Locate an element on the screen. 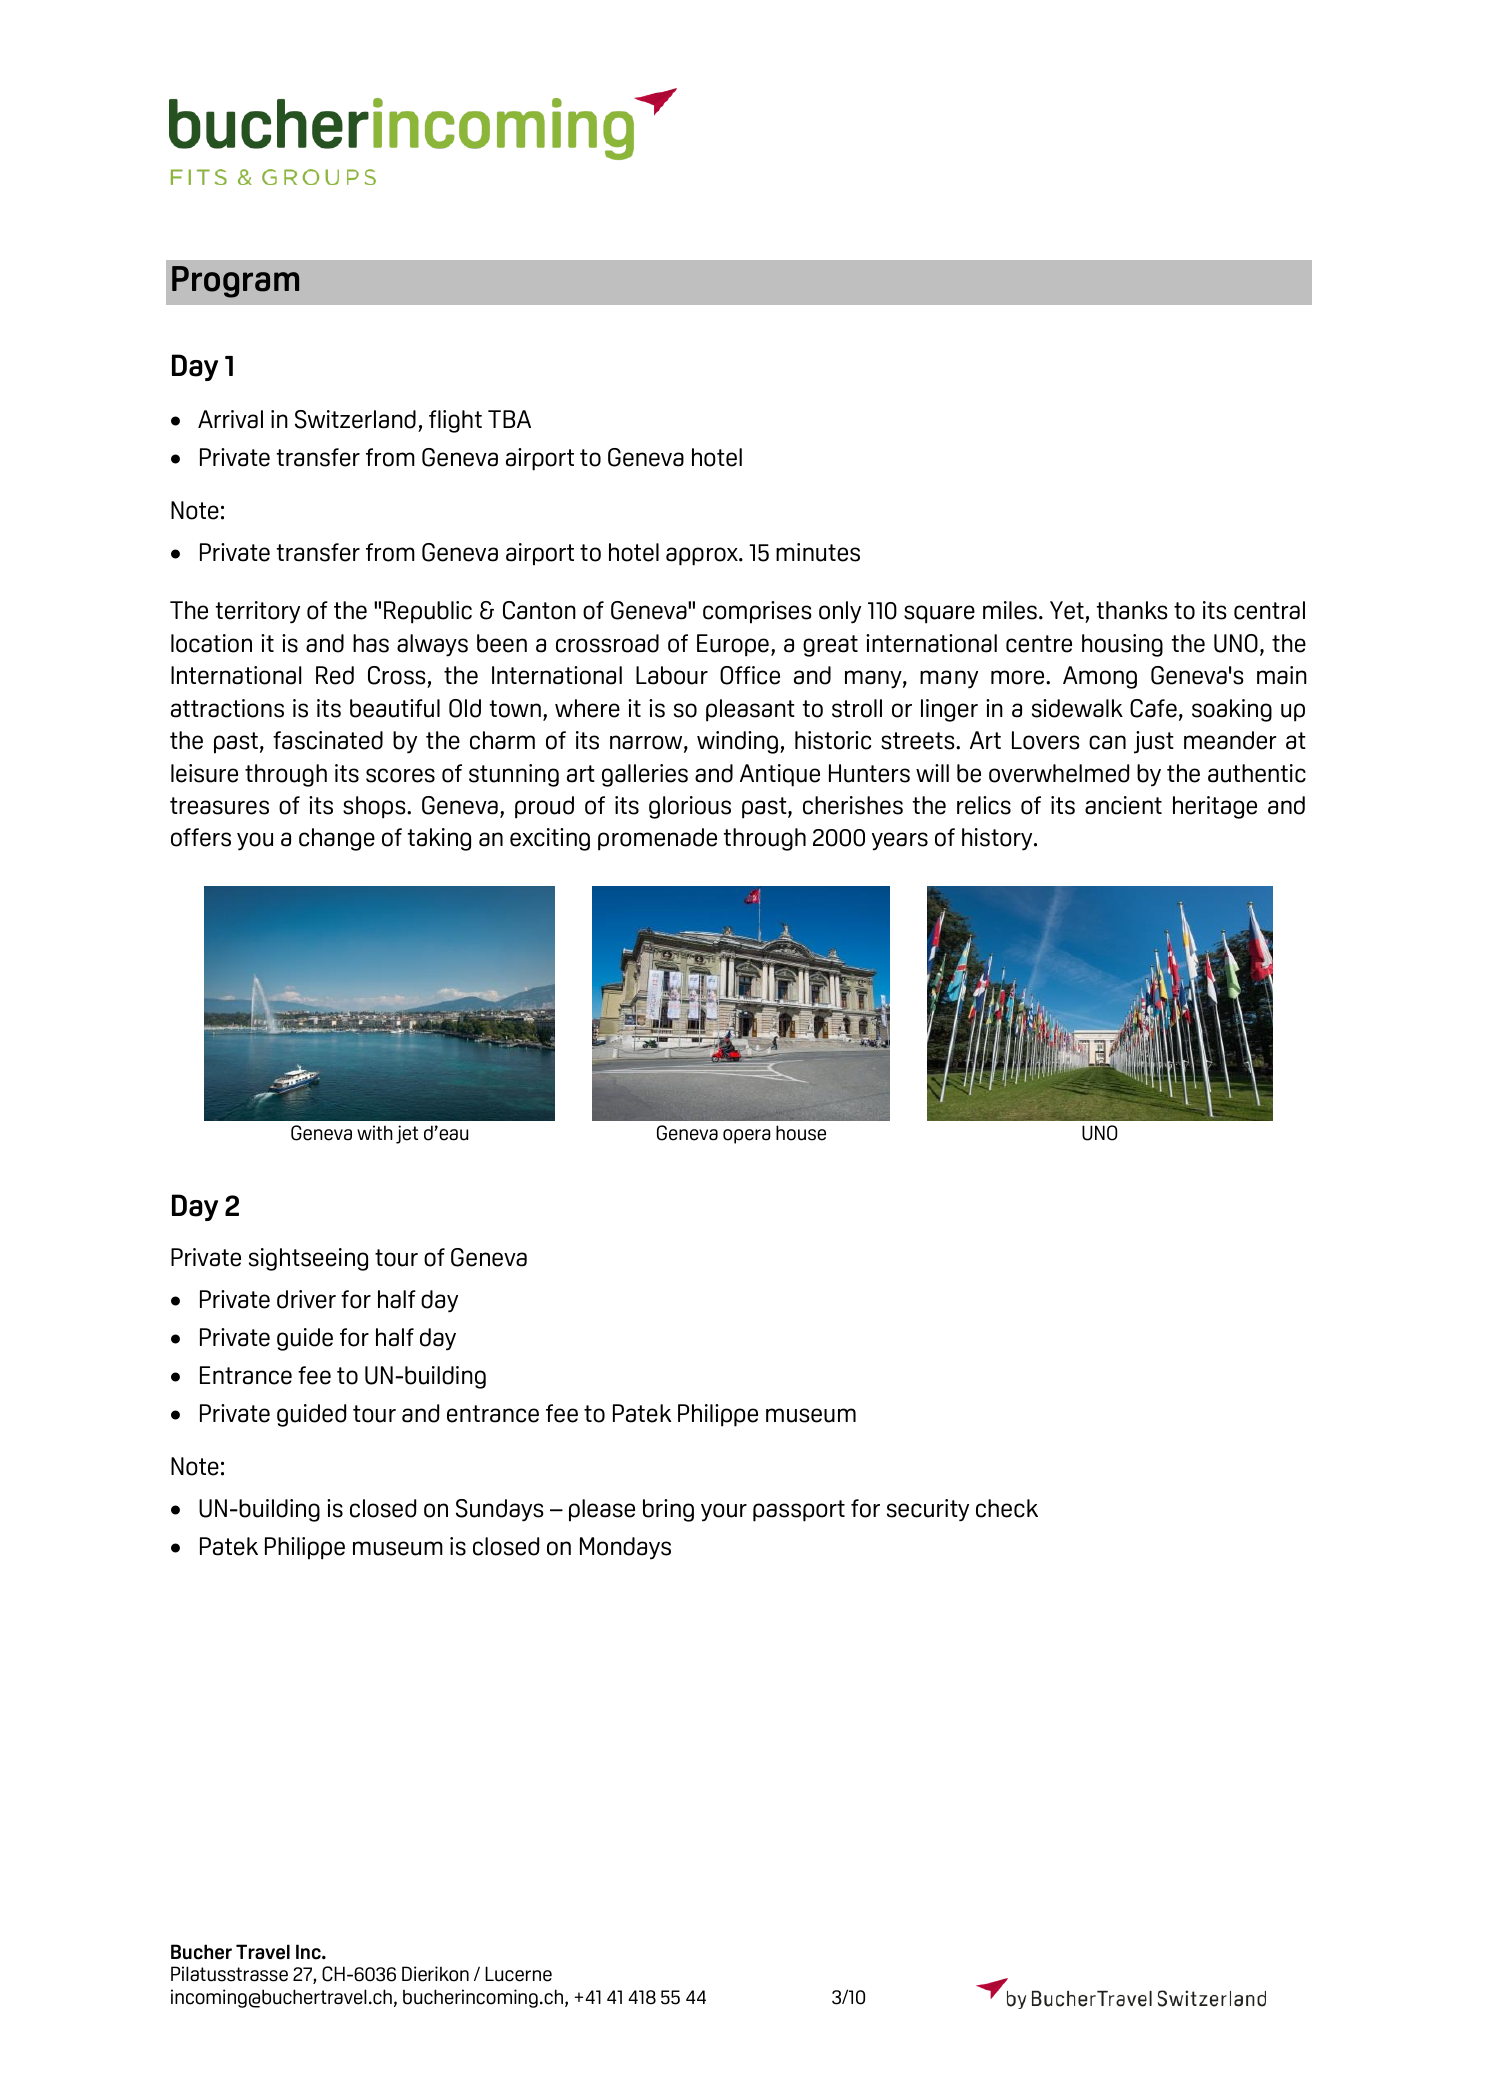 The height and width of the screenshot is (2100, 1485). Mondays is located at coordinates (625, 1548).
